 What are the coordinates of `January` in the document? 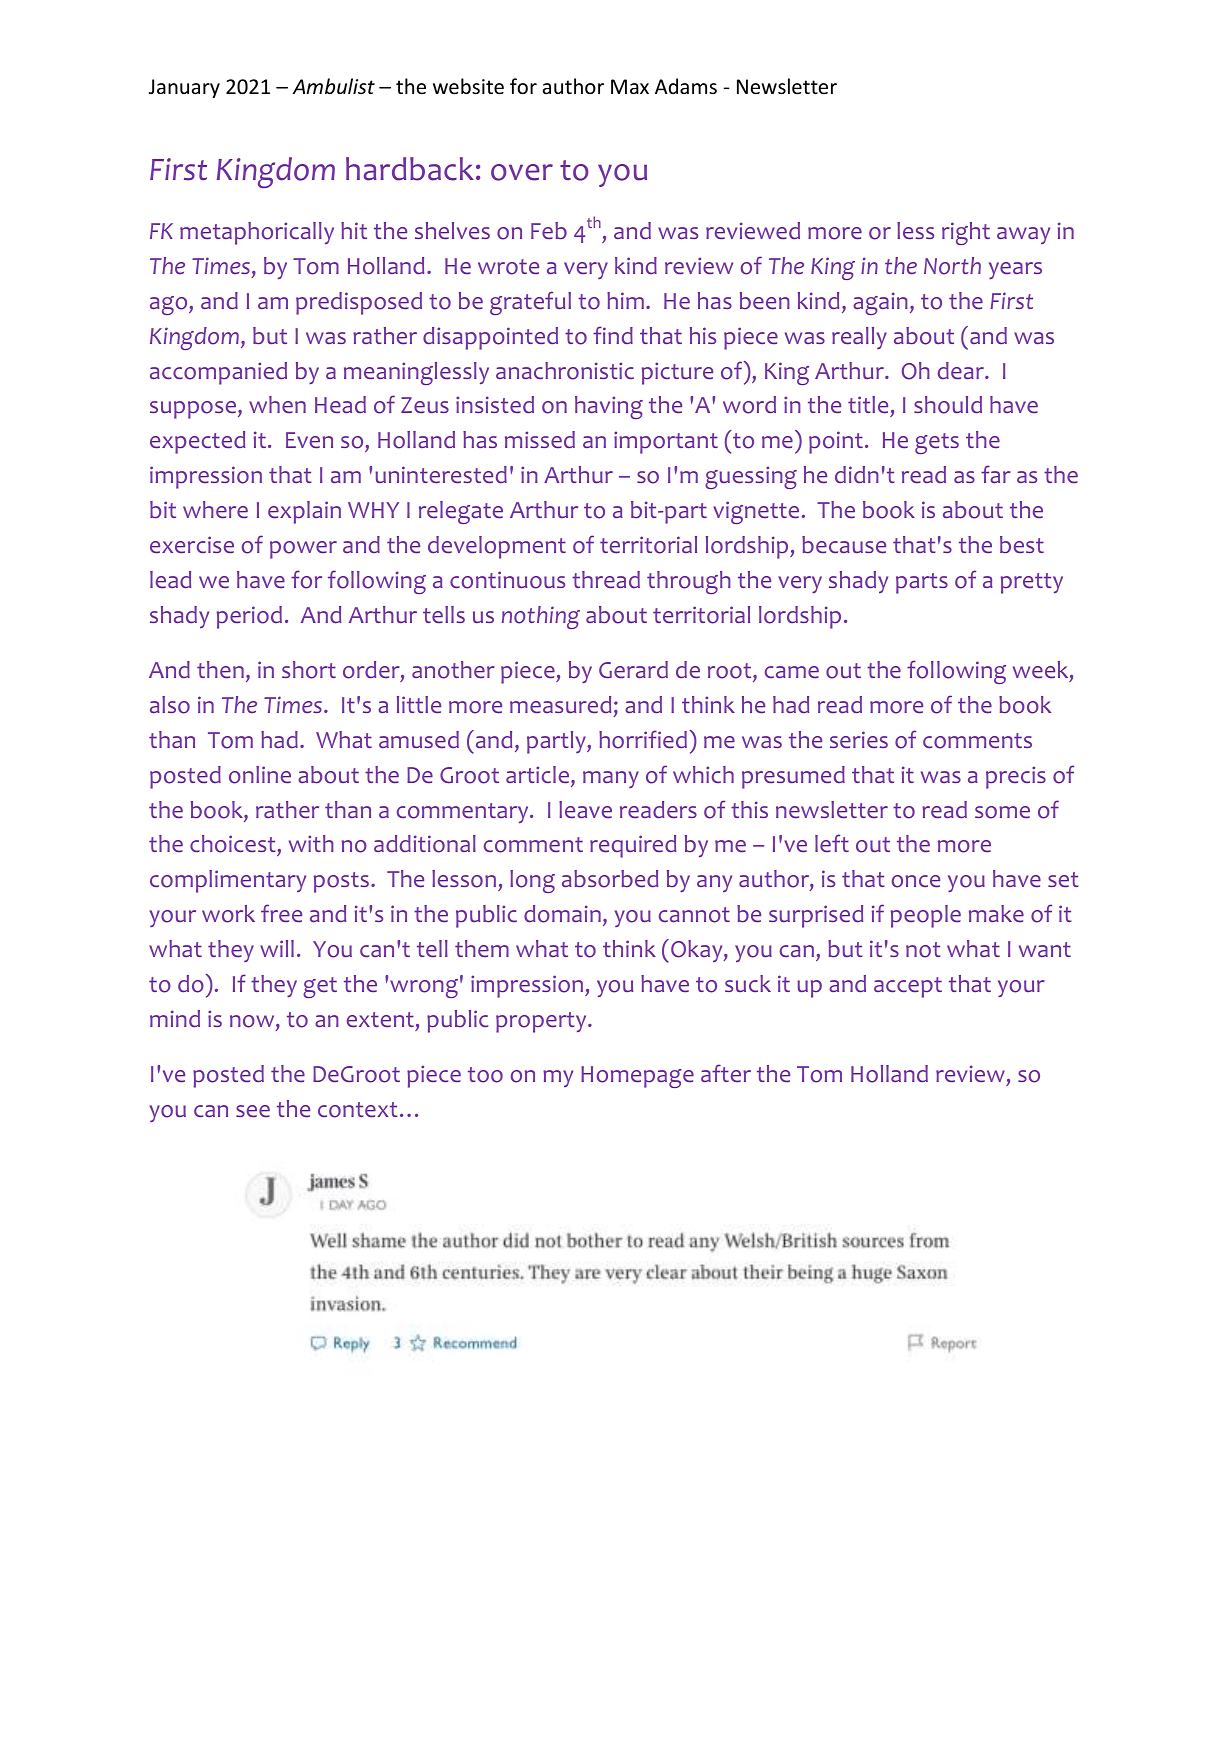 It's located at (184, 88).
